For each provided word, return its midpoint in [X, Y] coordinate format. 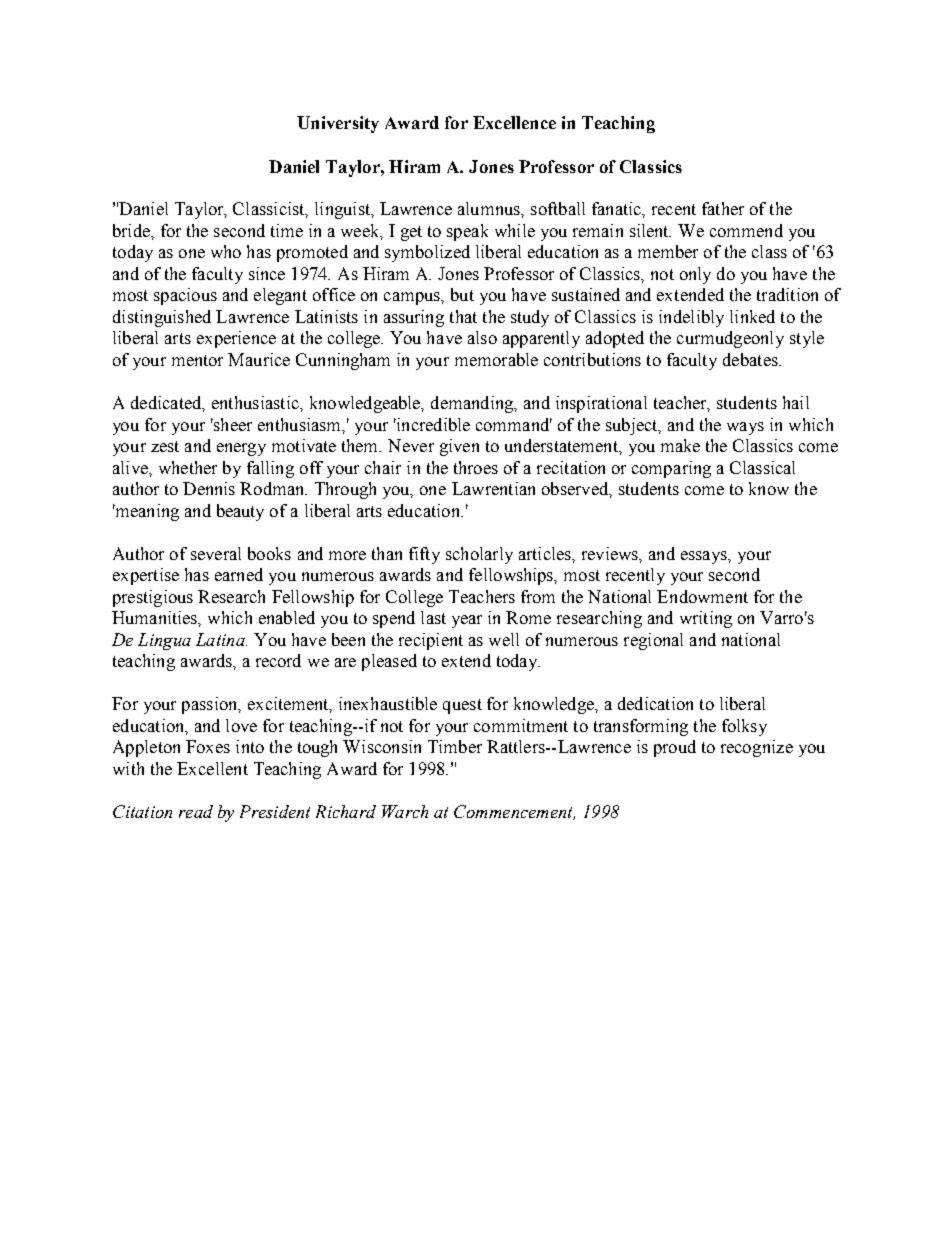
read [196, 811]
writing [706, 619]
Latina [221, 639]
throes [476, 467]
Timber [455, 746]
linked [752, 316]
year [467, 621]
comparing [671, 469]
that [463, 316]
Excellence [514, 122]
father [723, 208]
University [338, 124]
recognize [757, 748]
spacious [185, 296]
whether [188, 467]
